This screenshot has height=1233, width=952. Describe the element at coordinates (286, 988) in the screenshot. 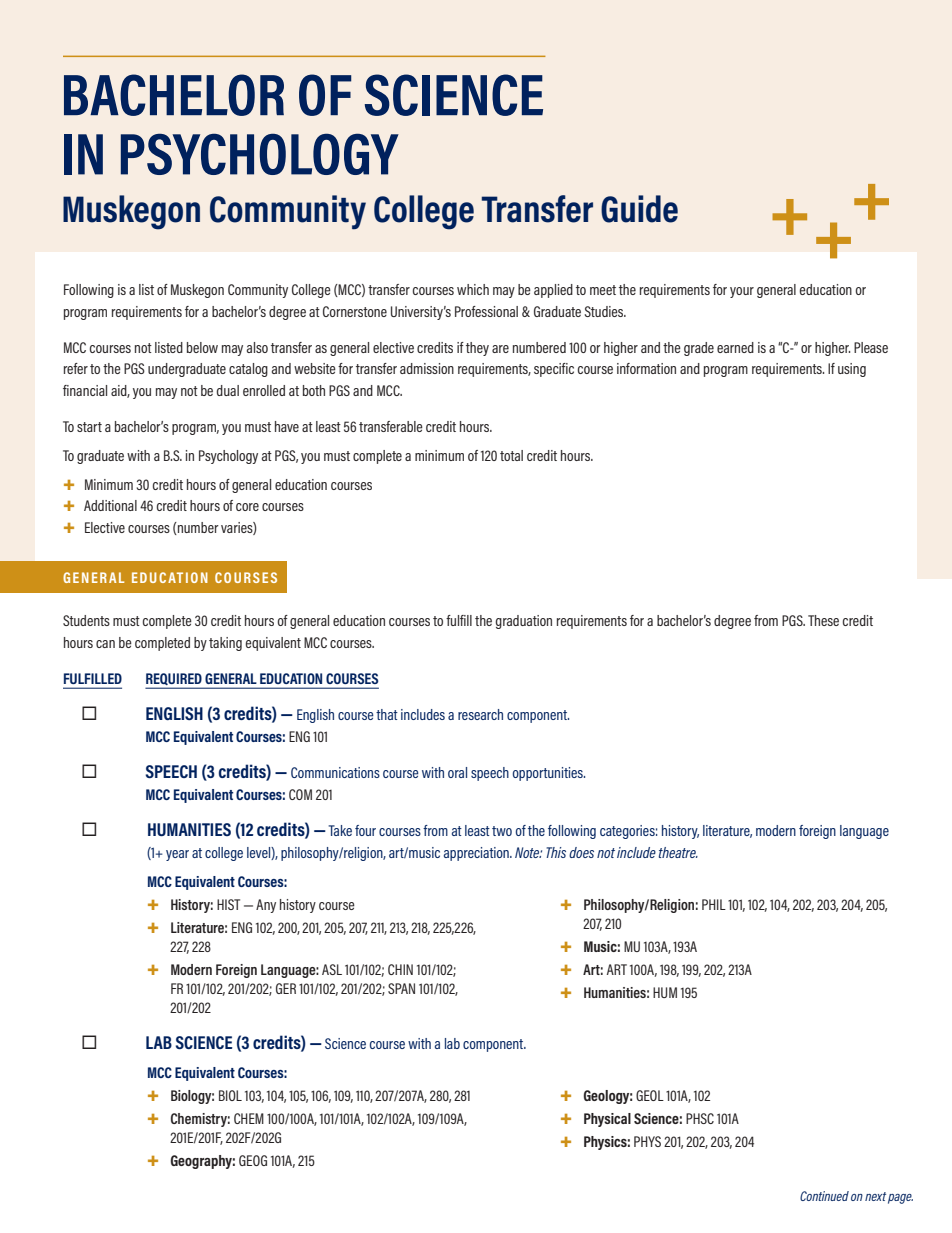

I see `GER` at that location.
